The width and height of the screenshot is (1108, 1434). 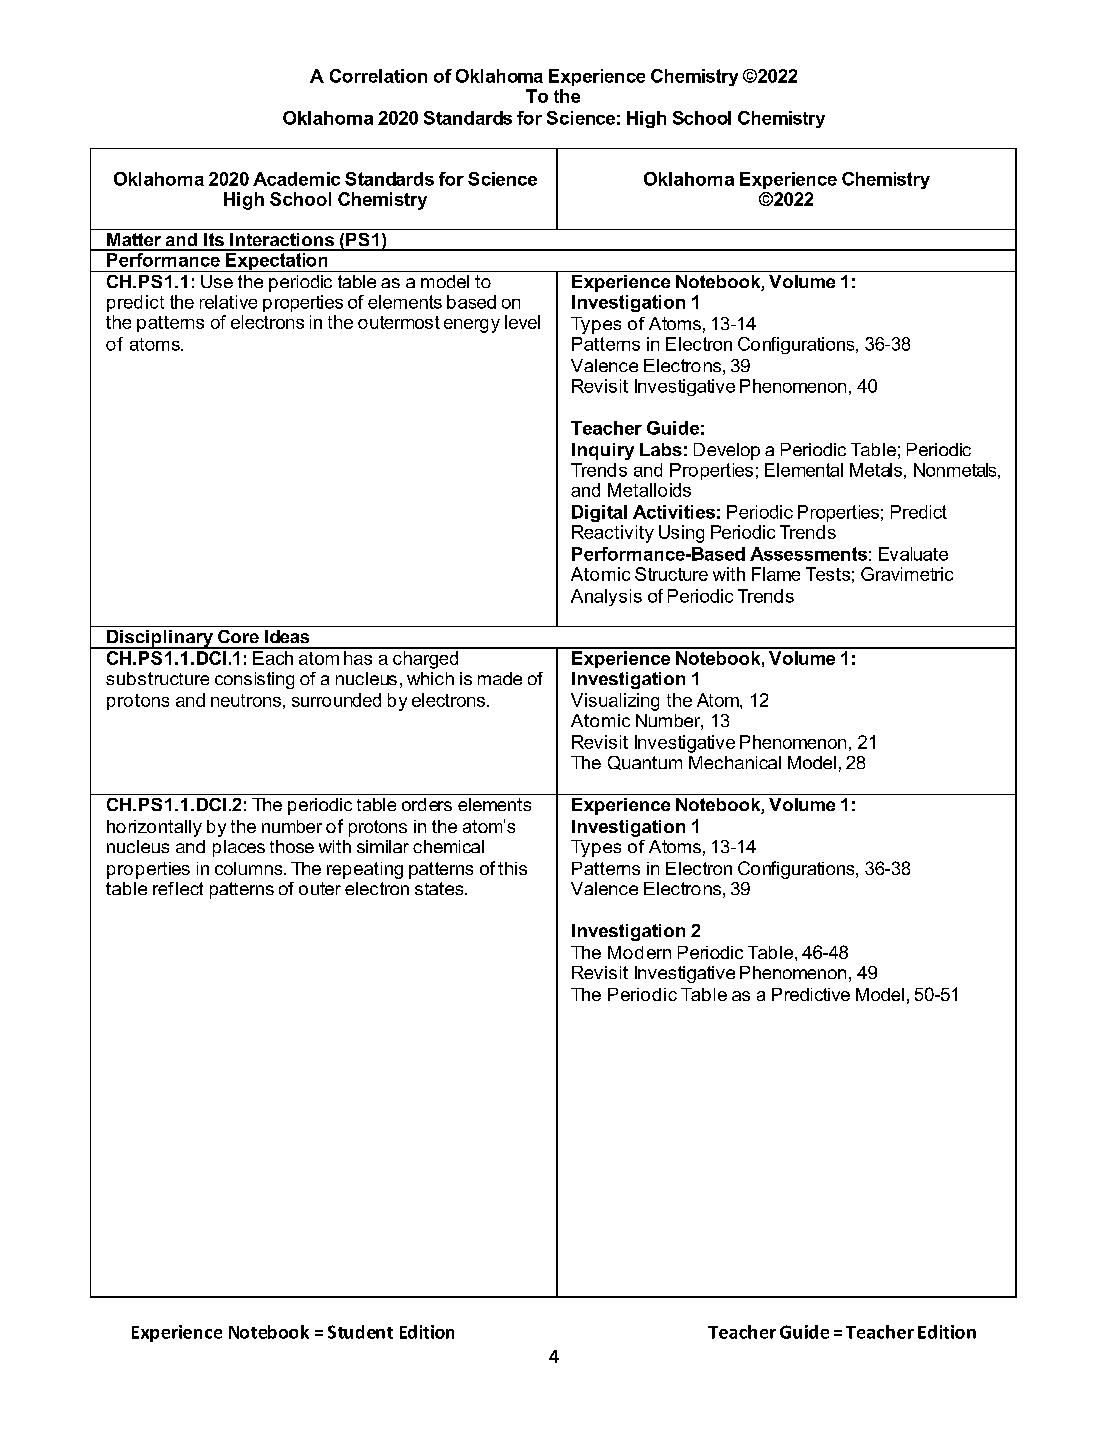 I want to click on Academic, so click(x=296, y=179).
